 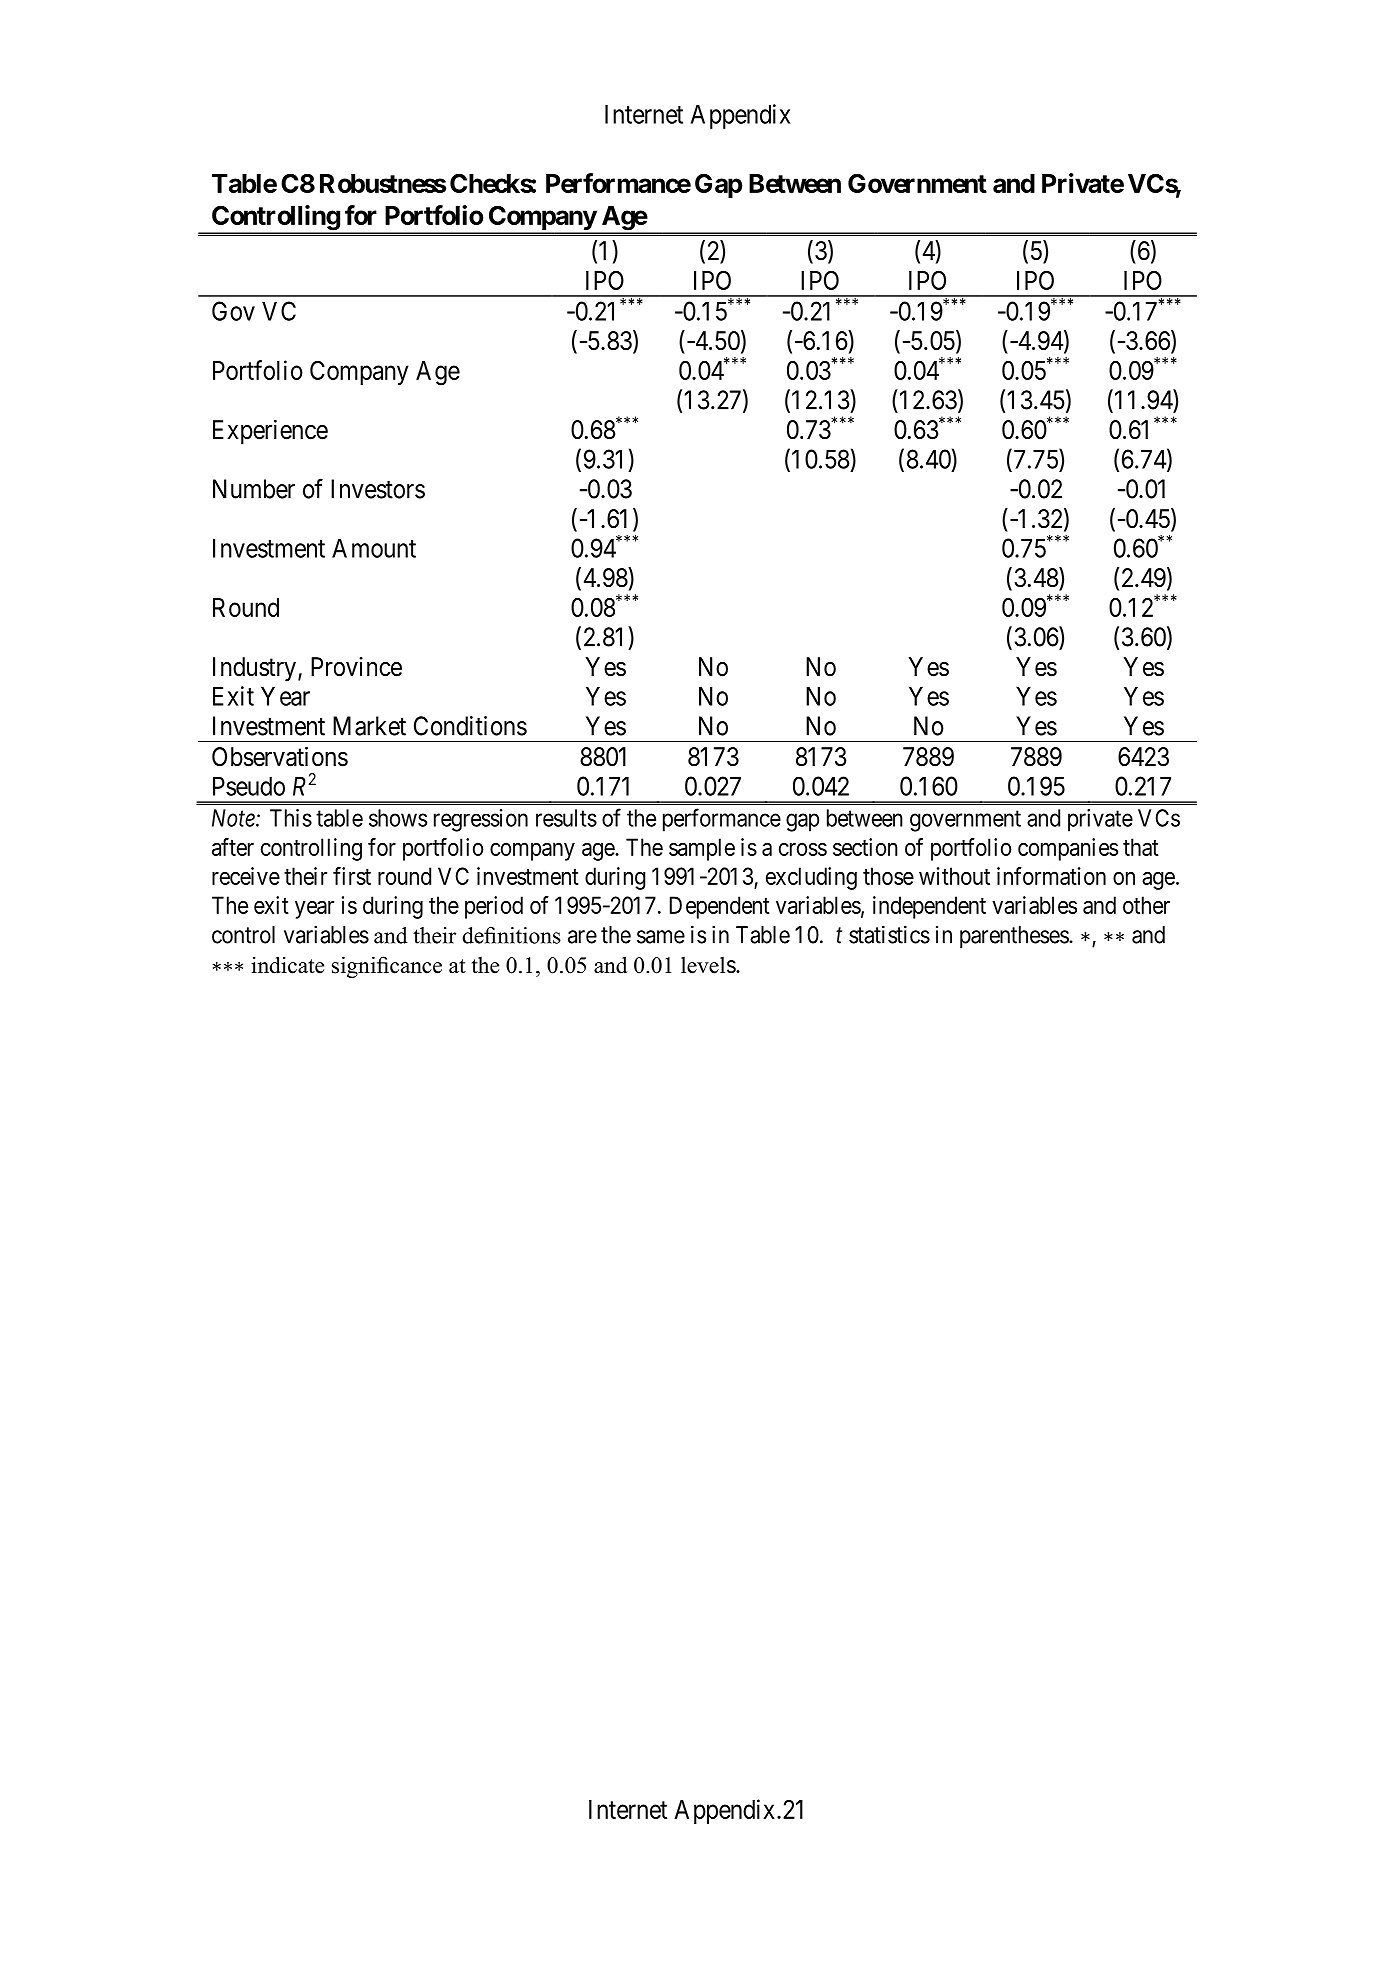 What do you see at coordinates (270, 432) in the document?
I see `Experience` at bounding box center [270, 432].
